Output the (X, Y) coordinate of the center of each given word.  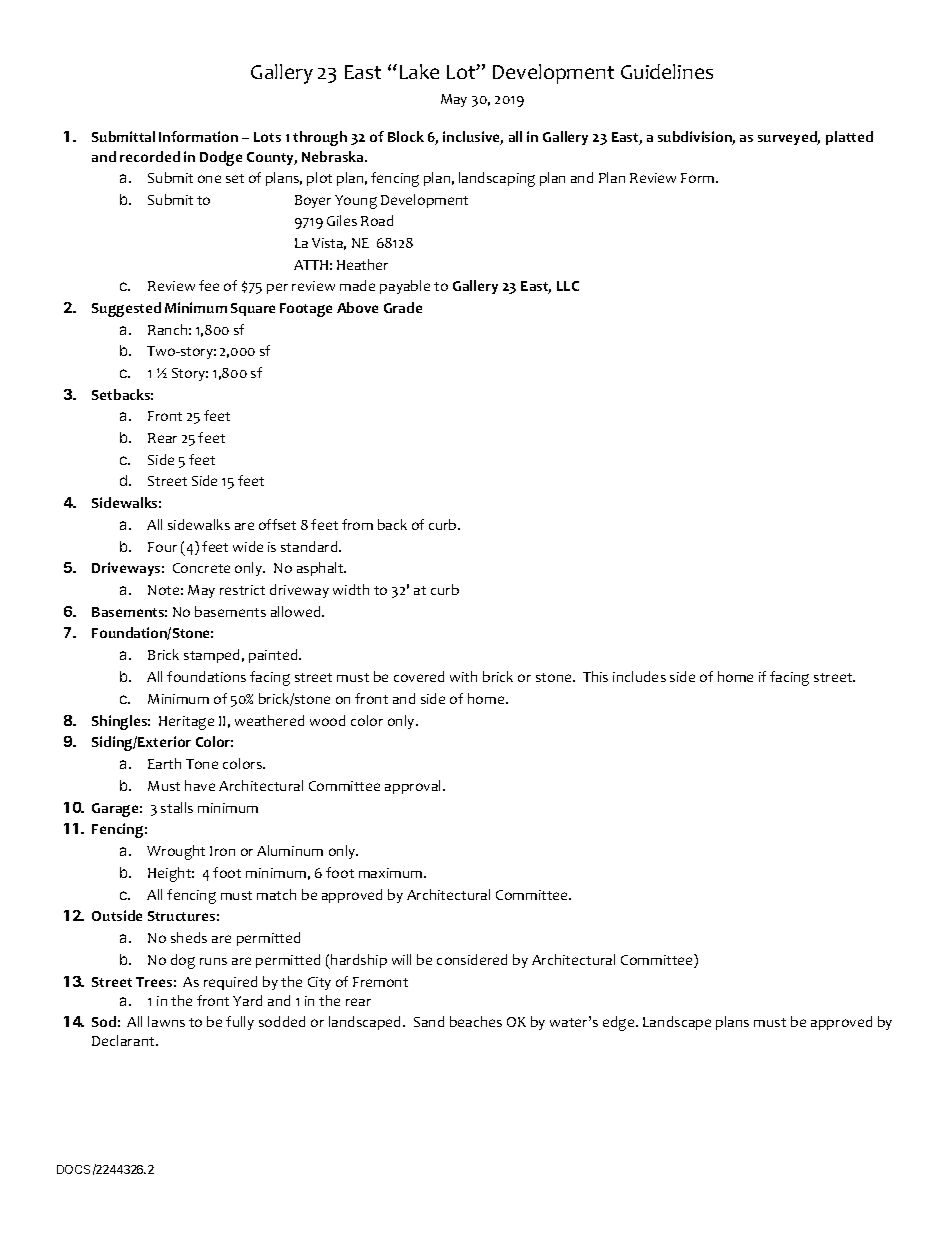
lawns (166, 1021)
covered (419, 676)
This (595, 676)
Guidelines (667, 71)
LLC (568, 286)
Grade (403, 307)
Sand (429, 1021)
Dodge (221, 158)
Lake (419, 71)
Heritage (186, 723)
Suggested (126, 309)
